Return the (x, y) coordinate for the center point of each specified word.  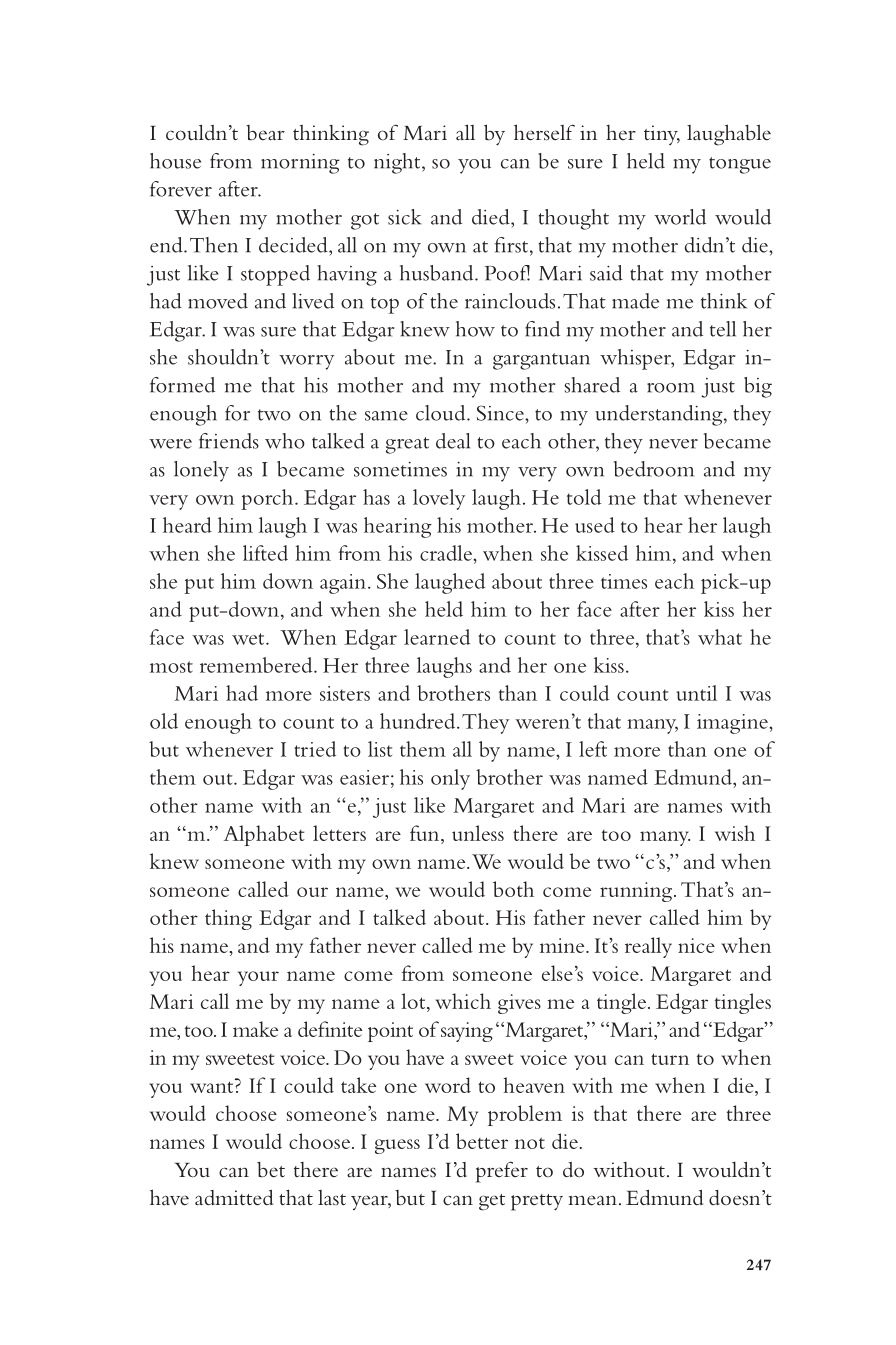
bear (265, 133)
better (482, 1141)
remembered (257, 665)
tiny (662, 135)
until (697, 693)
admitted (234, 1198)
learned (437, 637)
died (492, 217)
